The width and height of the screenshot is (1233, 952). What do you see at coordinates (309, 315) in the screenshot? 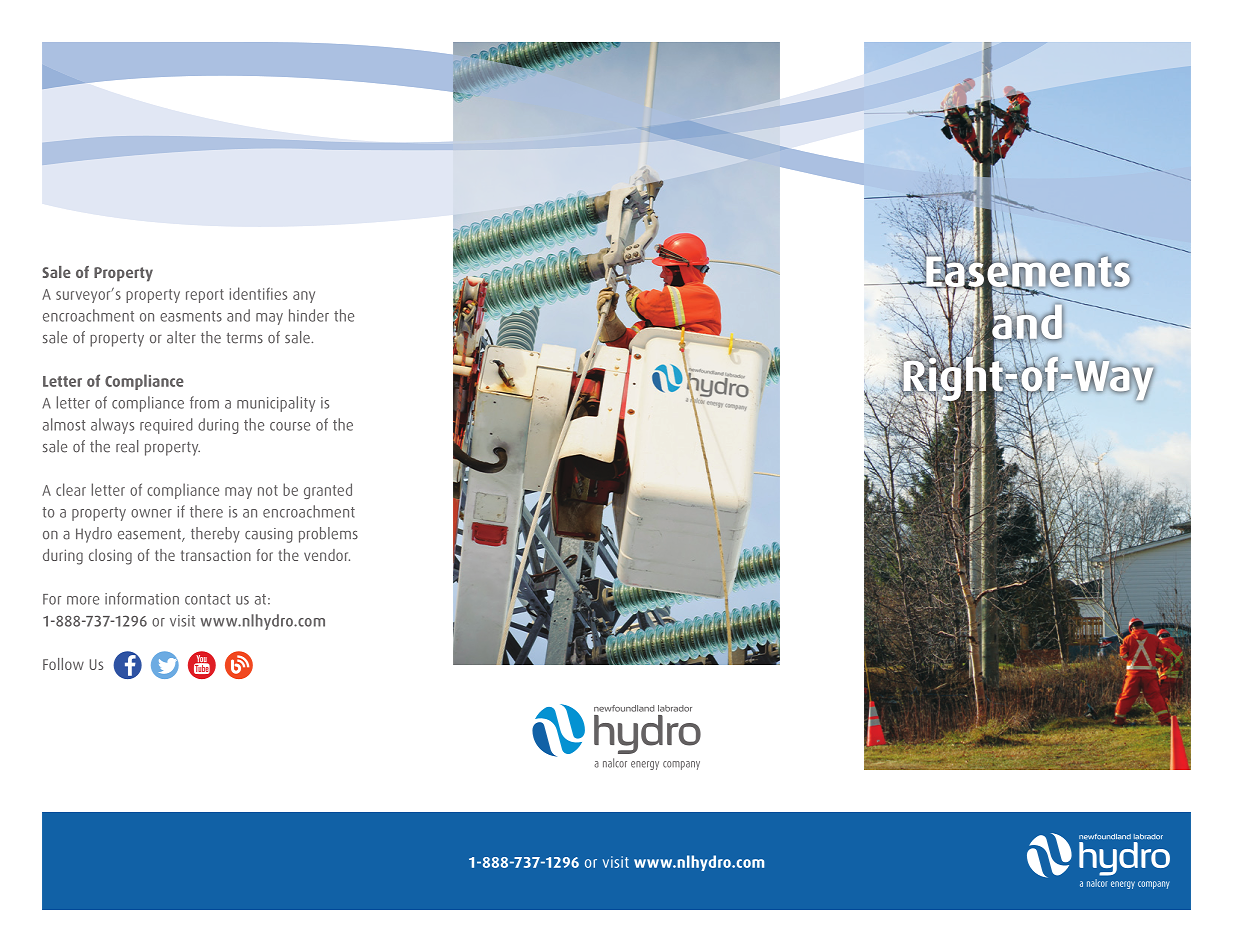
I see `hinder` at bounding box center [309, 315].
